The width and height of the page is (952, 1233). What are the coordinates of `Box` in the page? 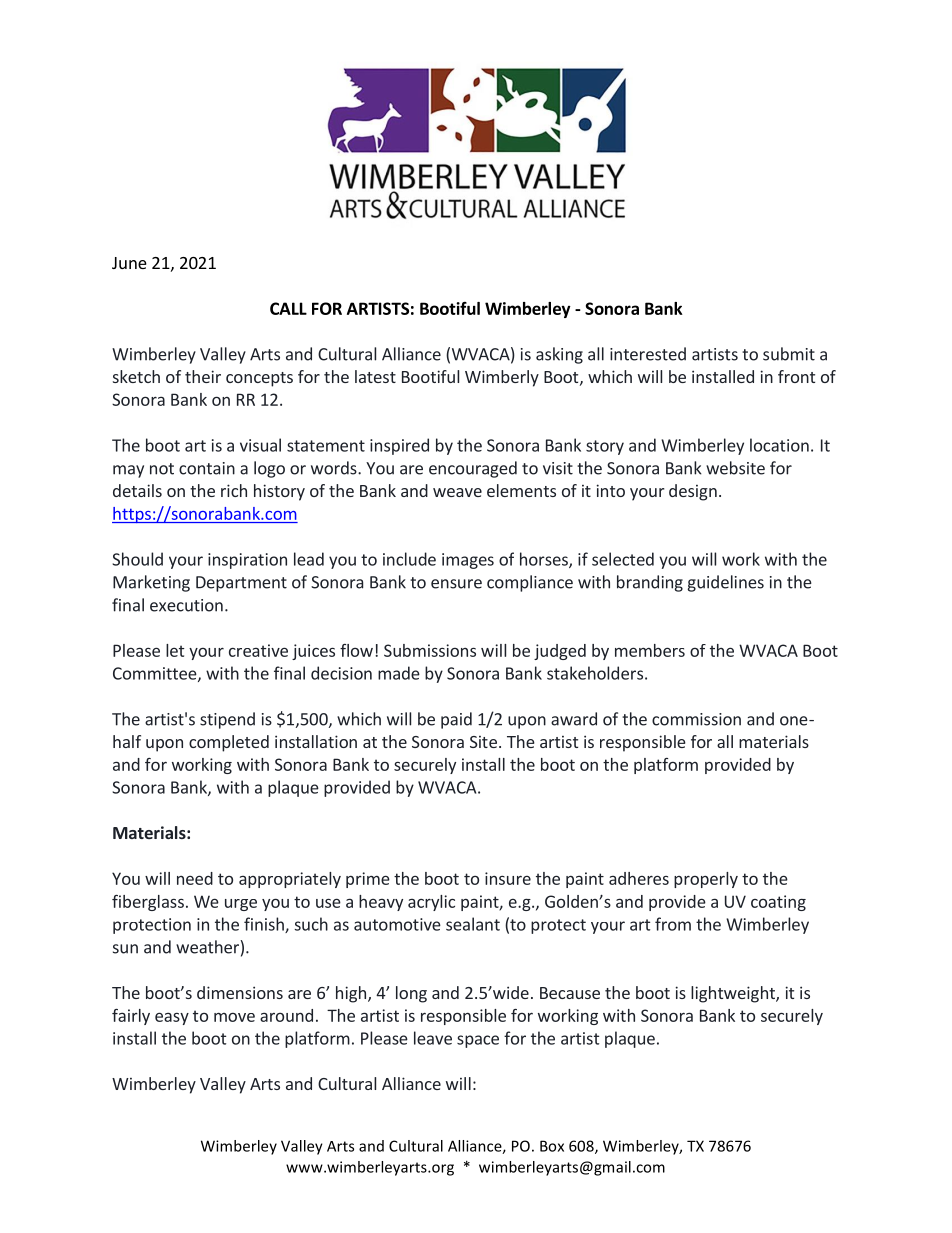 It's located at (552, 1146).
